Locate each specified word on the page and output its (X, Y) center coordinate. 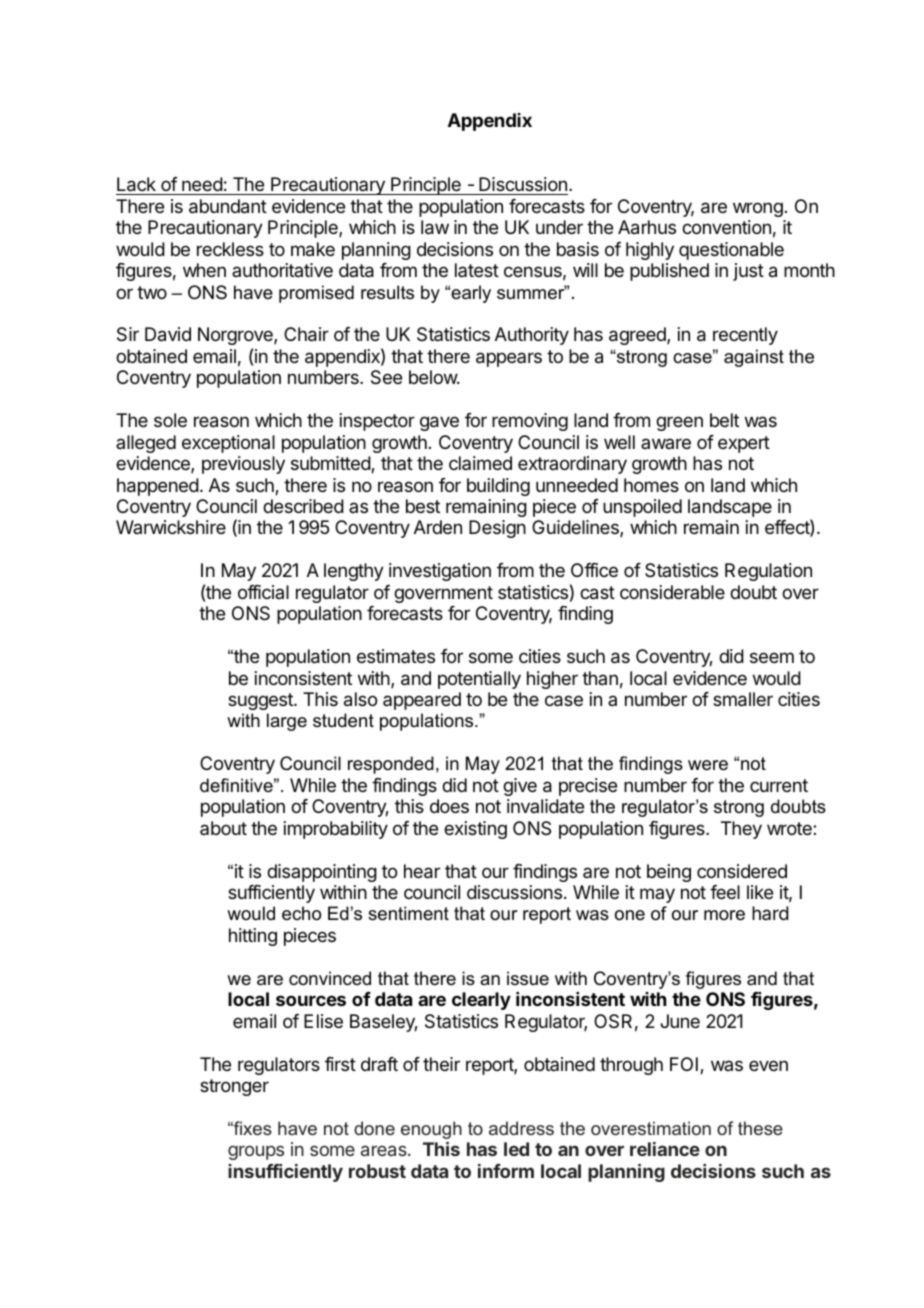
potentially (479, 680)
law (435, 227)
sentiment (408, 913)
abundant (228, 206)
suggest (261, 701)
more (724, 915)
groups (256, 1152)
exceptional (228, 444)
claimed (480, 463)
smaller (743, 699)
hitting (253, 937)
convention (726, 227)
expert (744, 444)
